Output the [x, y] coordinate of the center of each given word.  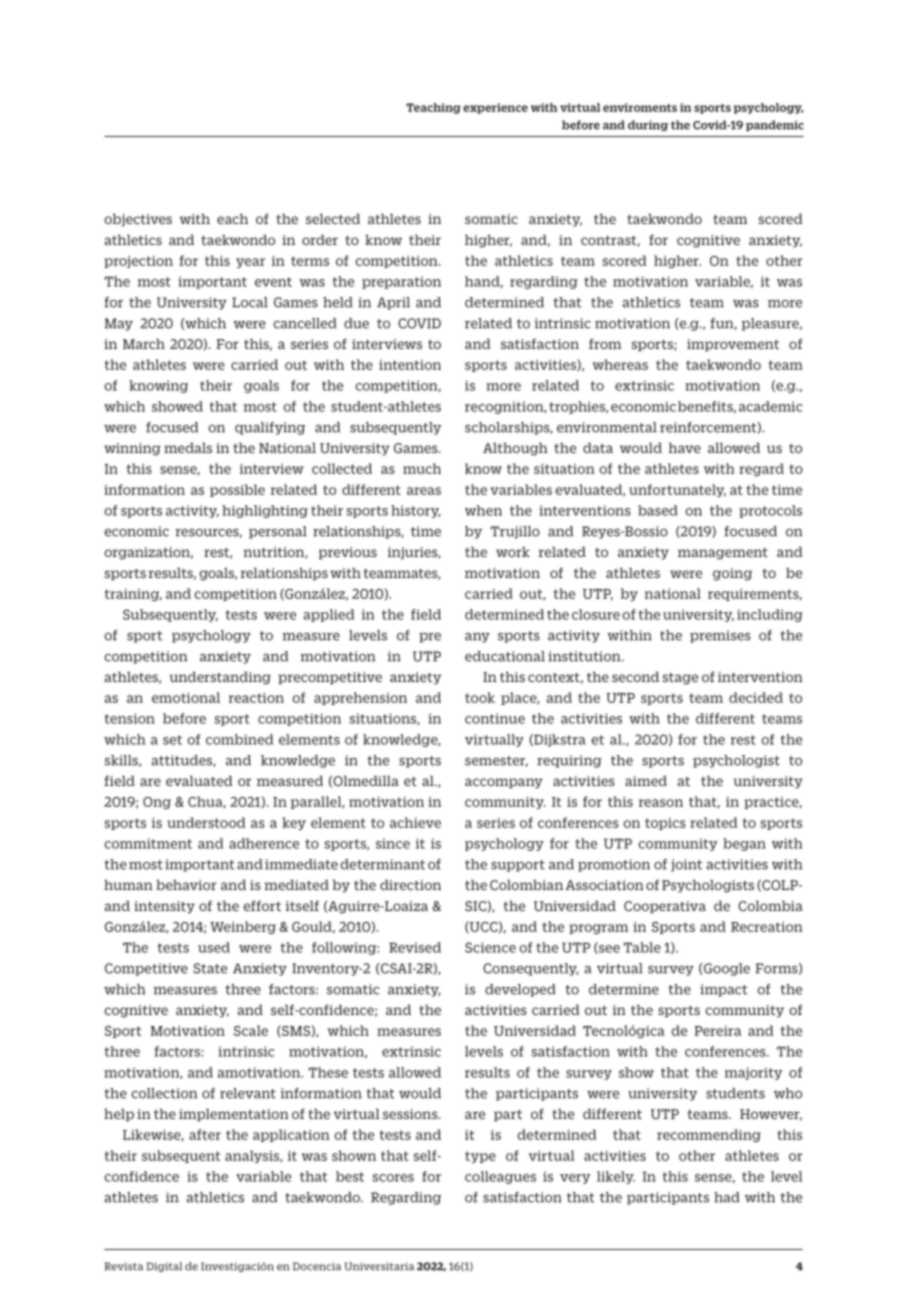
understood [206, 822]
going [732, 574]
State [210, 968]
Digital [164, 1267]
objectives [138, 220]
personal [278, 532]
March [144, 343]
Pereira [718, 1031]
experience [495, 108]
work [513, 551]
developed [520, 990]
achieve [415, 822]
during [648, 125]
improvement [733, 345]
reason [661, 803]
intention [410, 365]
